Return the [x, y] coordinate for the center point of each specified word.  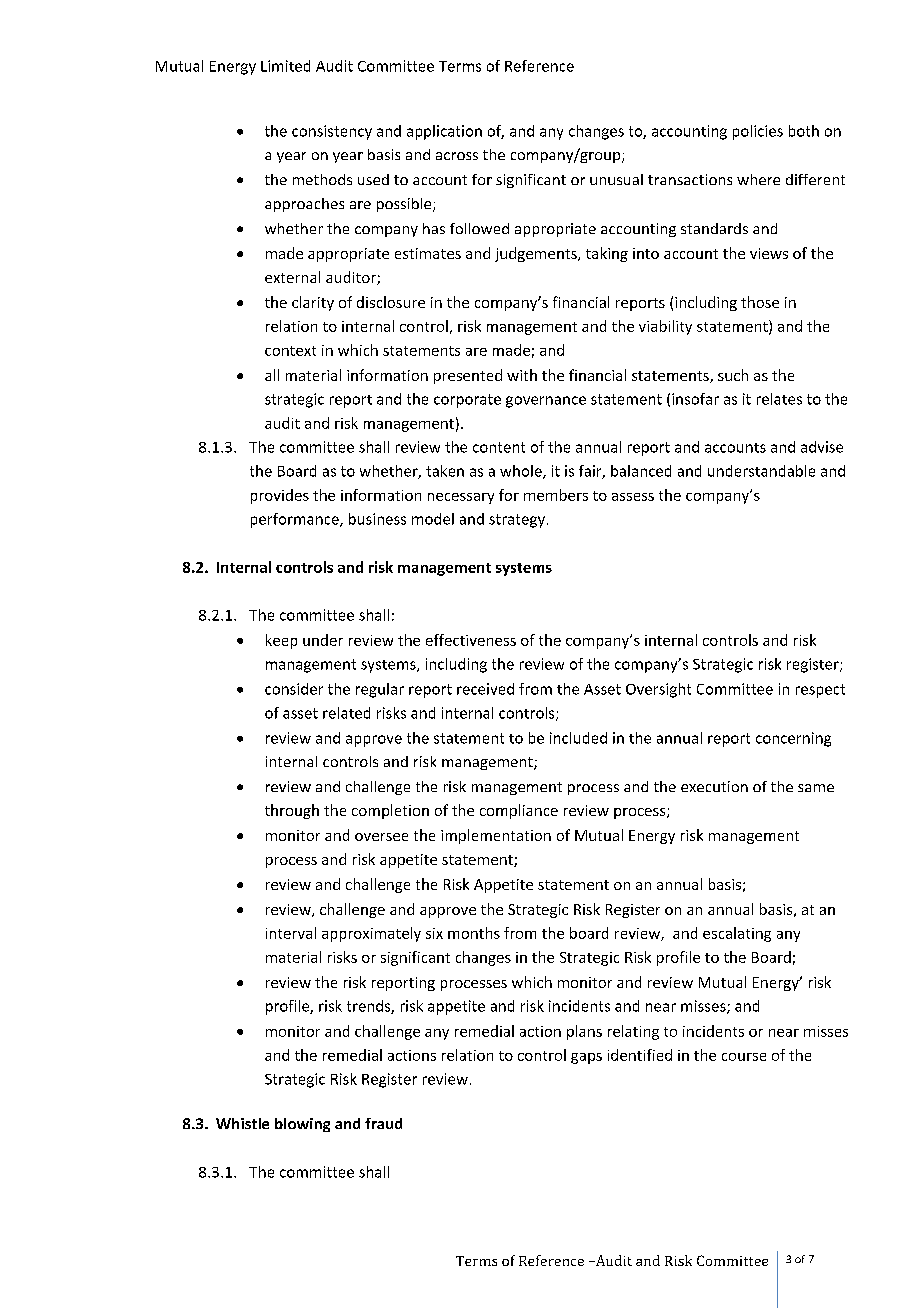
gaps [586, 1058]
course [744, 1057]
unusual [616, 179]
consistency [332, 132]
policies [758, 132]
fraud [383, 1123]
